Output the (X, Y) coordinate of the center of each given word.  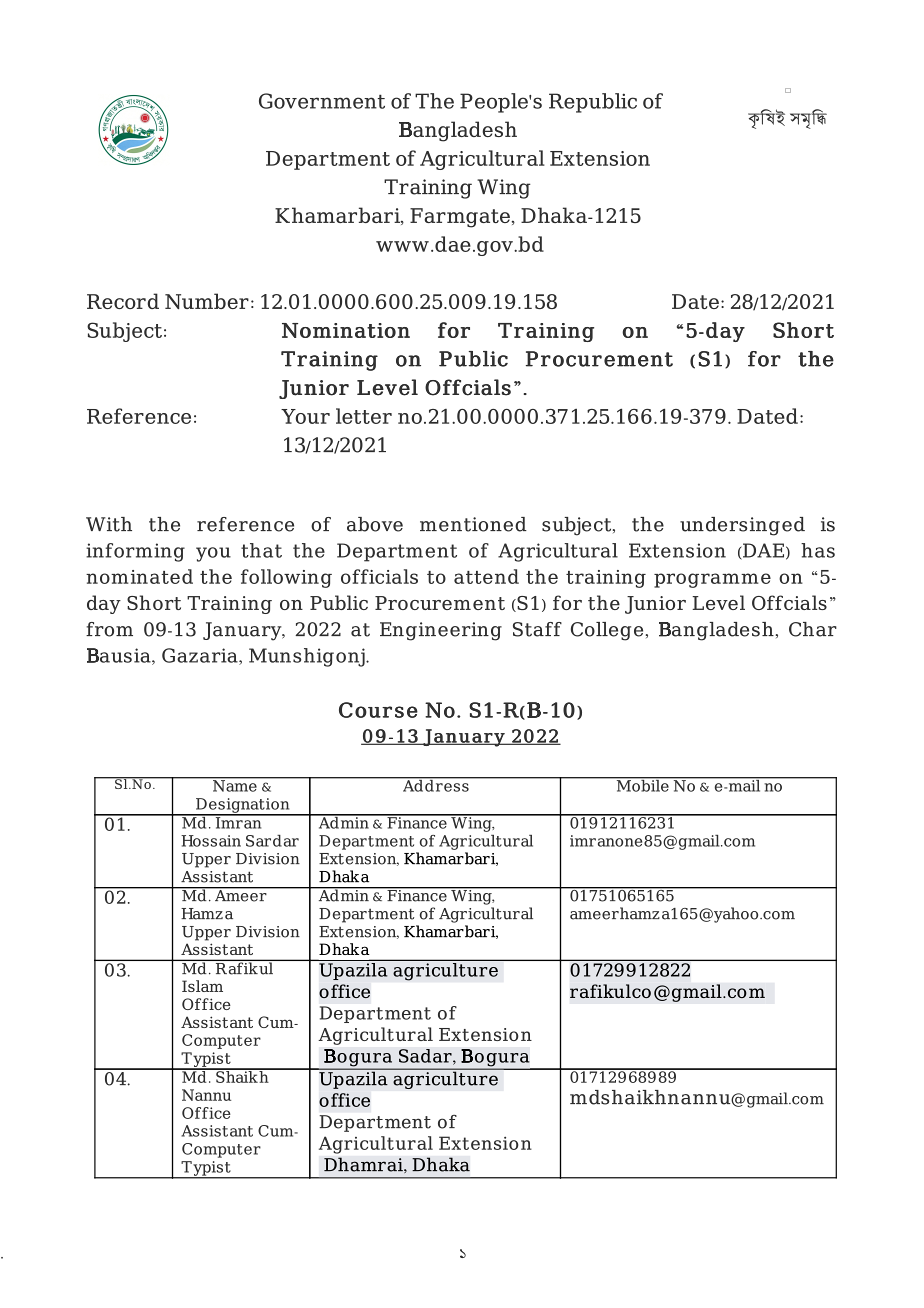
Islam (202, 986)
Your (305, 416)
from (109, 629)
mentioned (473, 524)
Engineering (441, 631)
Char (813, 629)
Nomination (346, 330)
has (818, 550)
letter (364, 416)
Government (322, 101)
